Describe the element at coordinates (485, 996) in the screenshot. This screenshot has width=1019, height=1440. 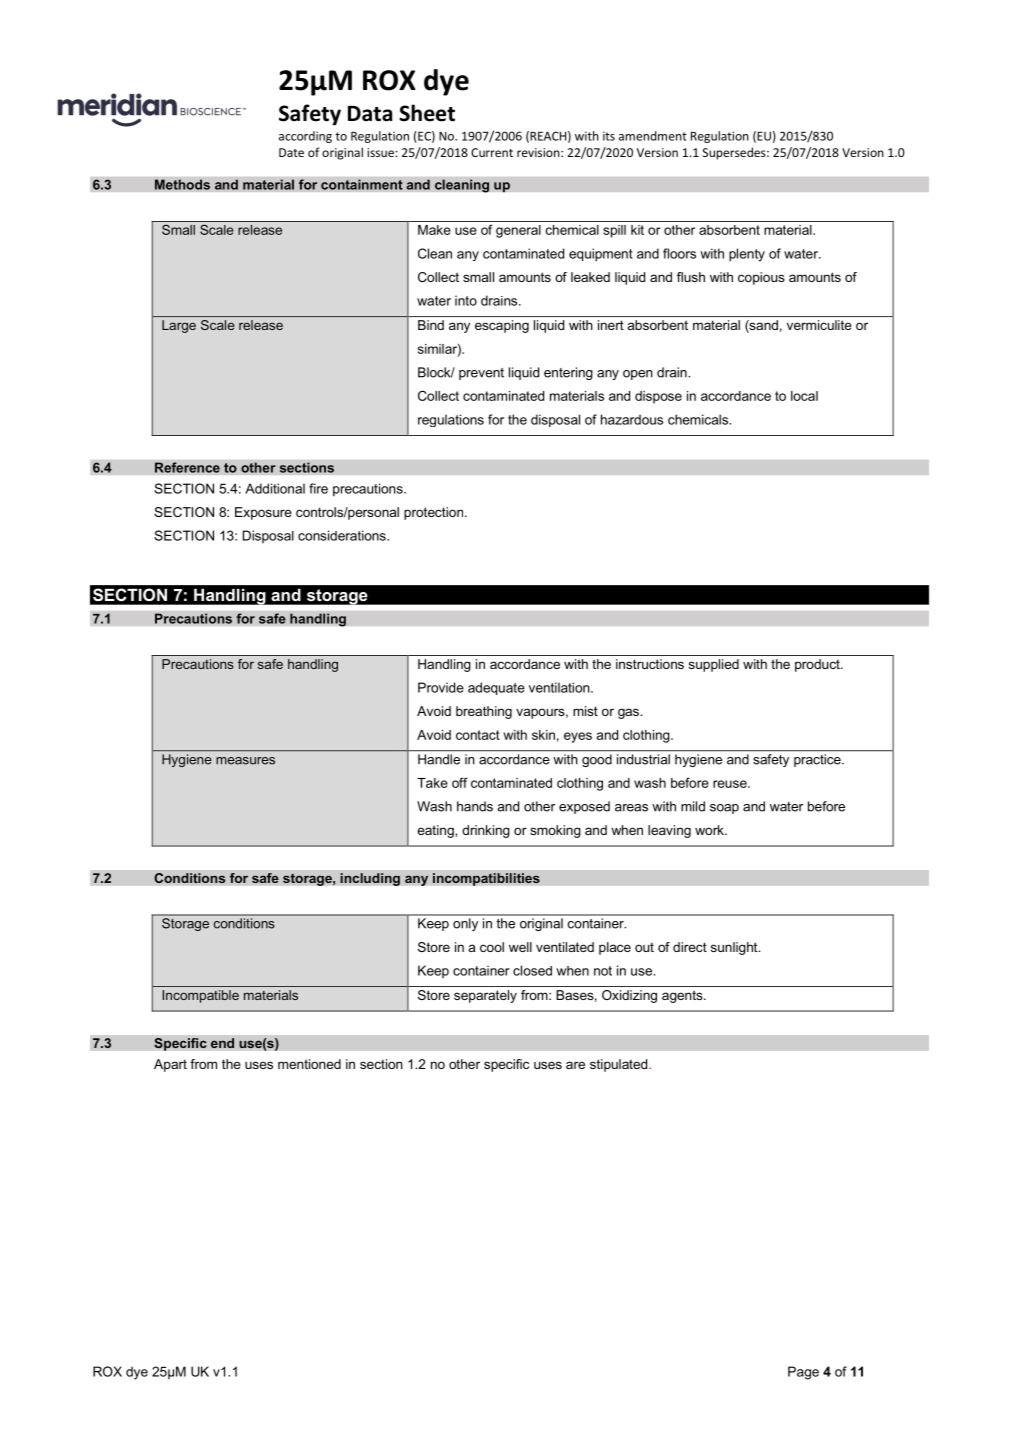
I see `separately` at that location.
